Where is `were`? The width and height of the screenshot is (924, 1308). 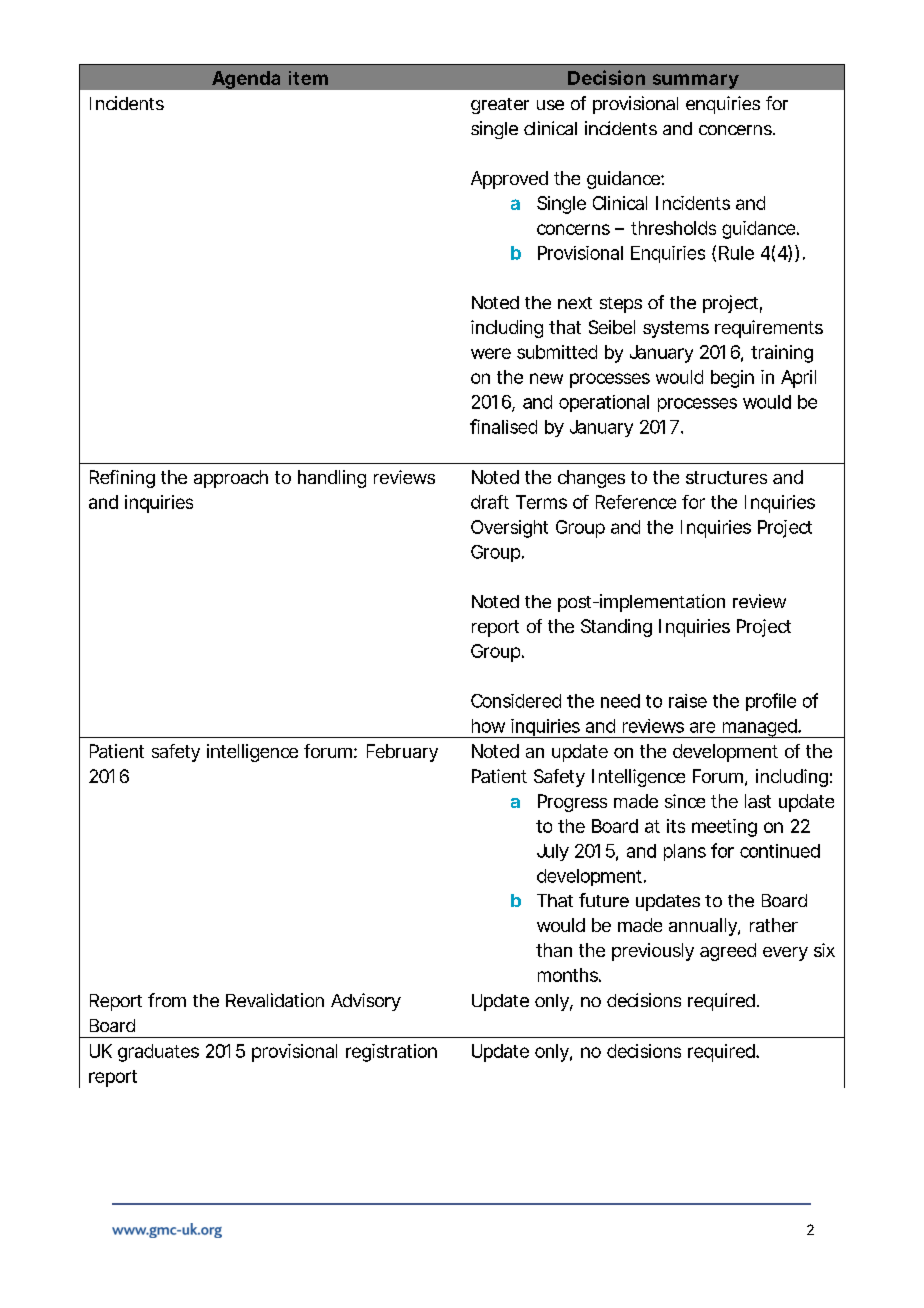
were is located at coordinates (491, 353).
